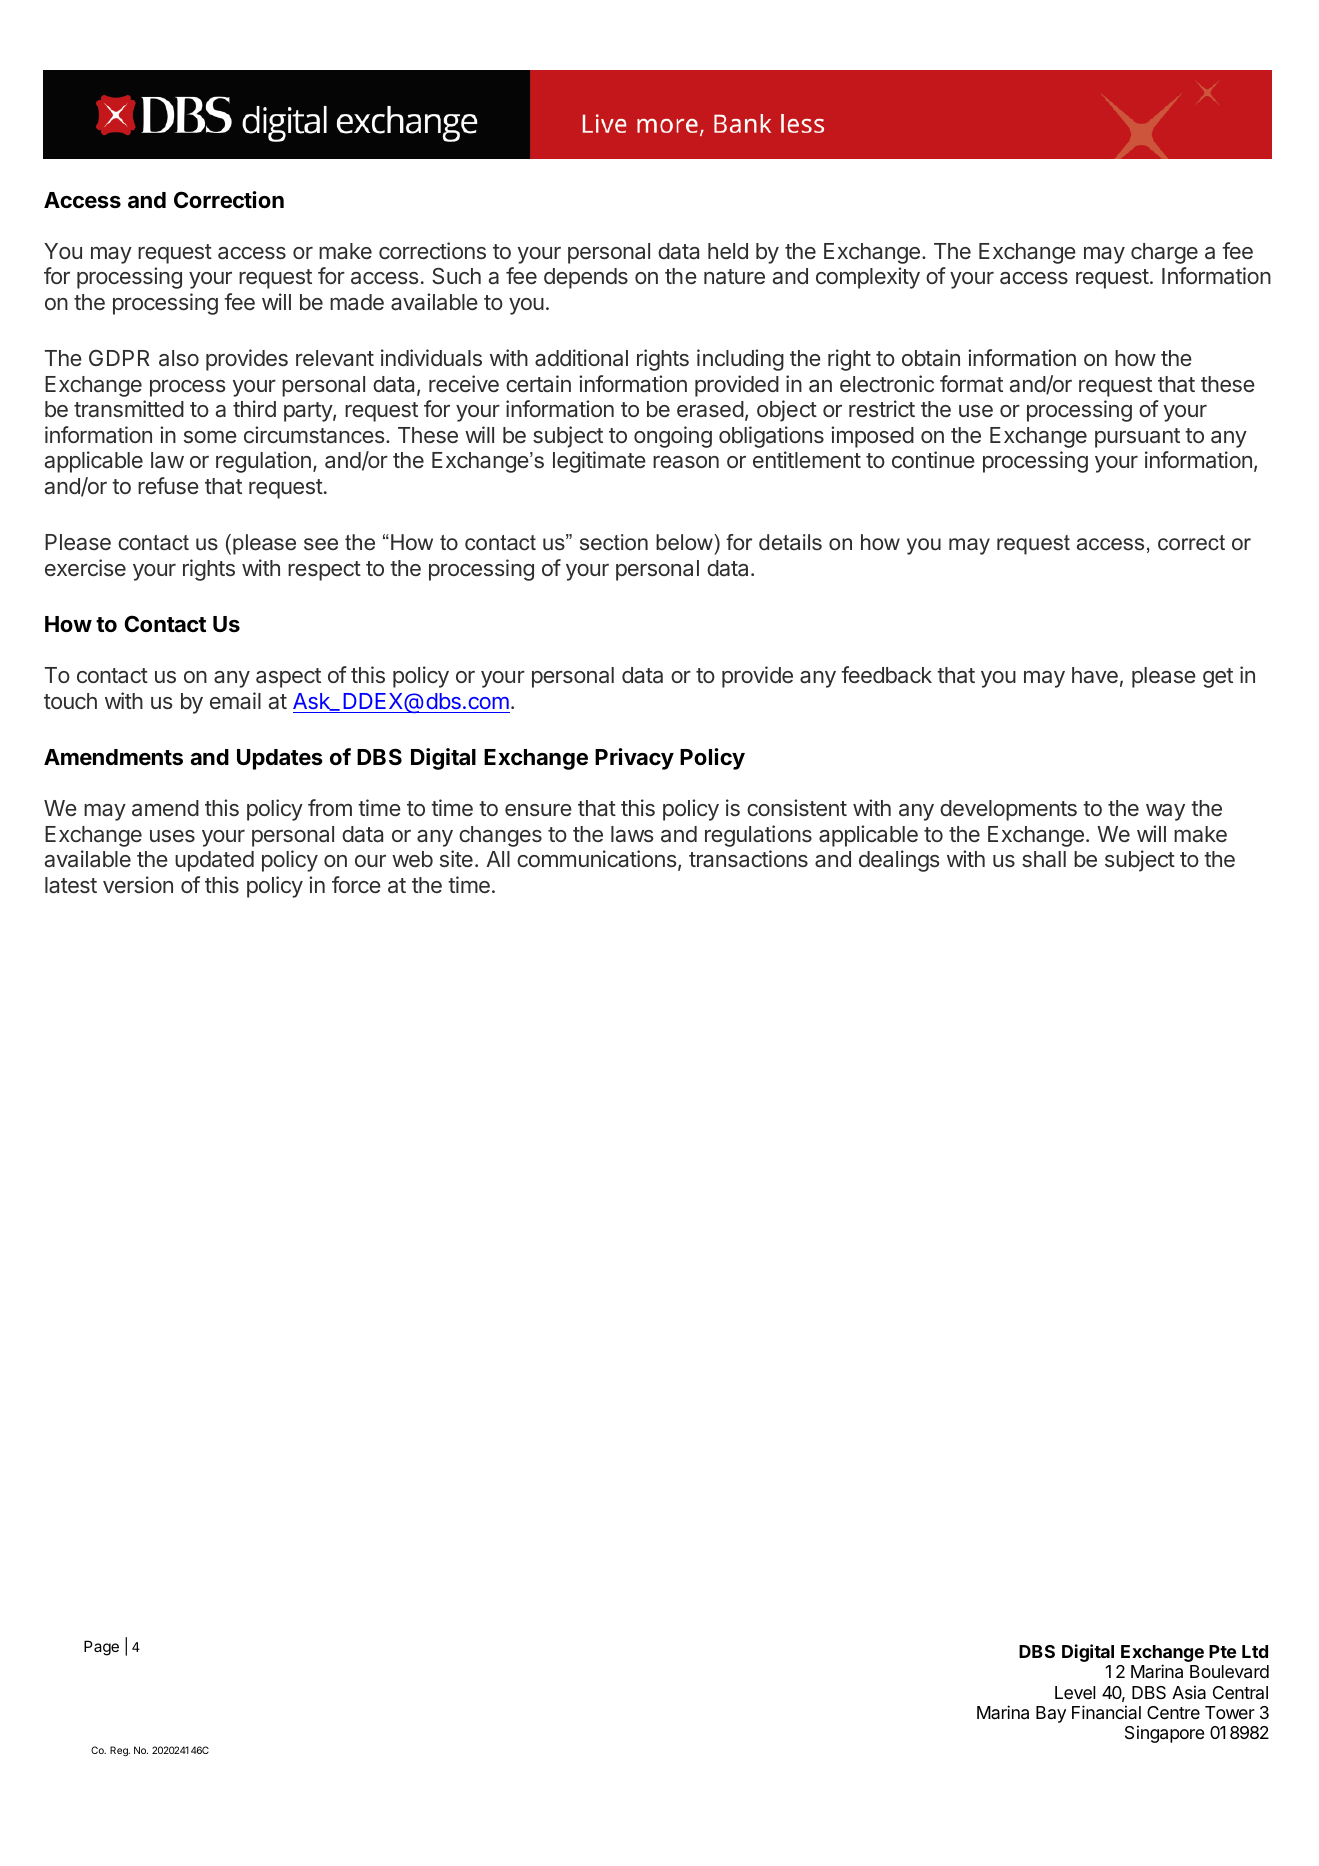 This document has height=1866, width=1319. I want to click on version, so click(138, 884).
